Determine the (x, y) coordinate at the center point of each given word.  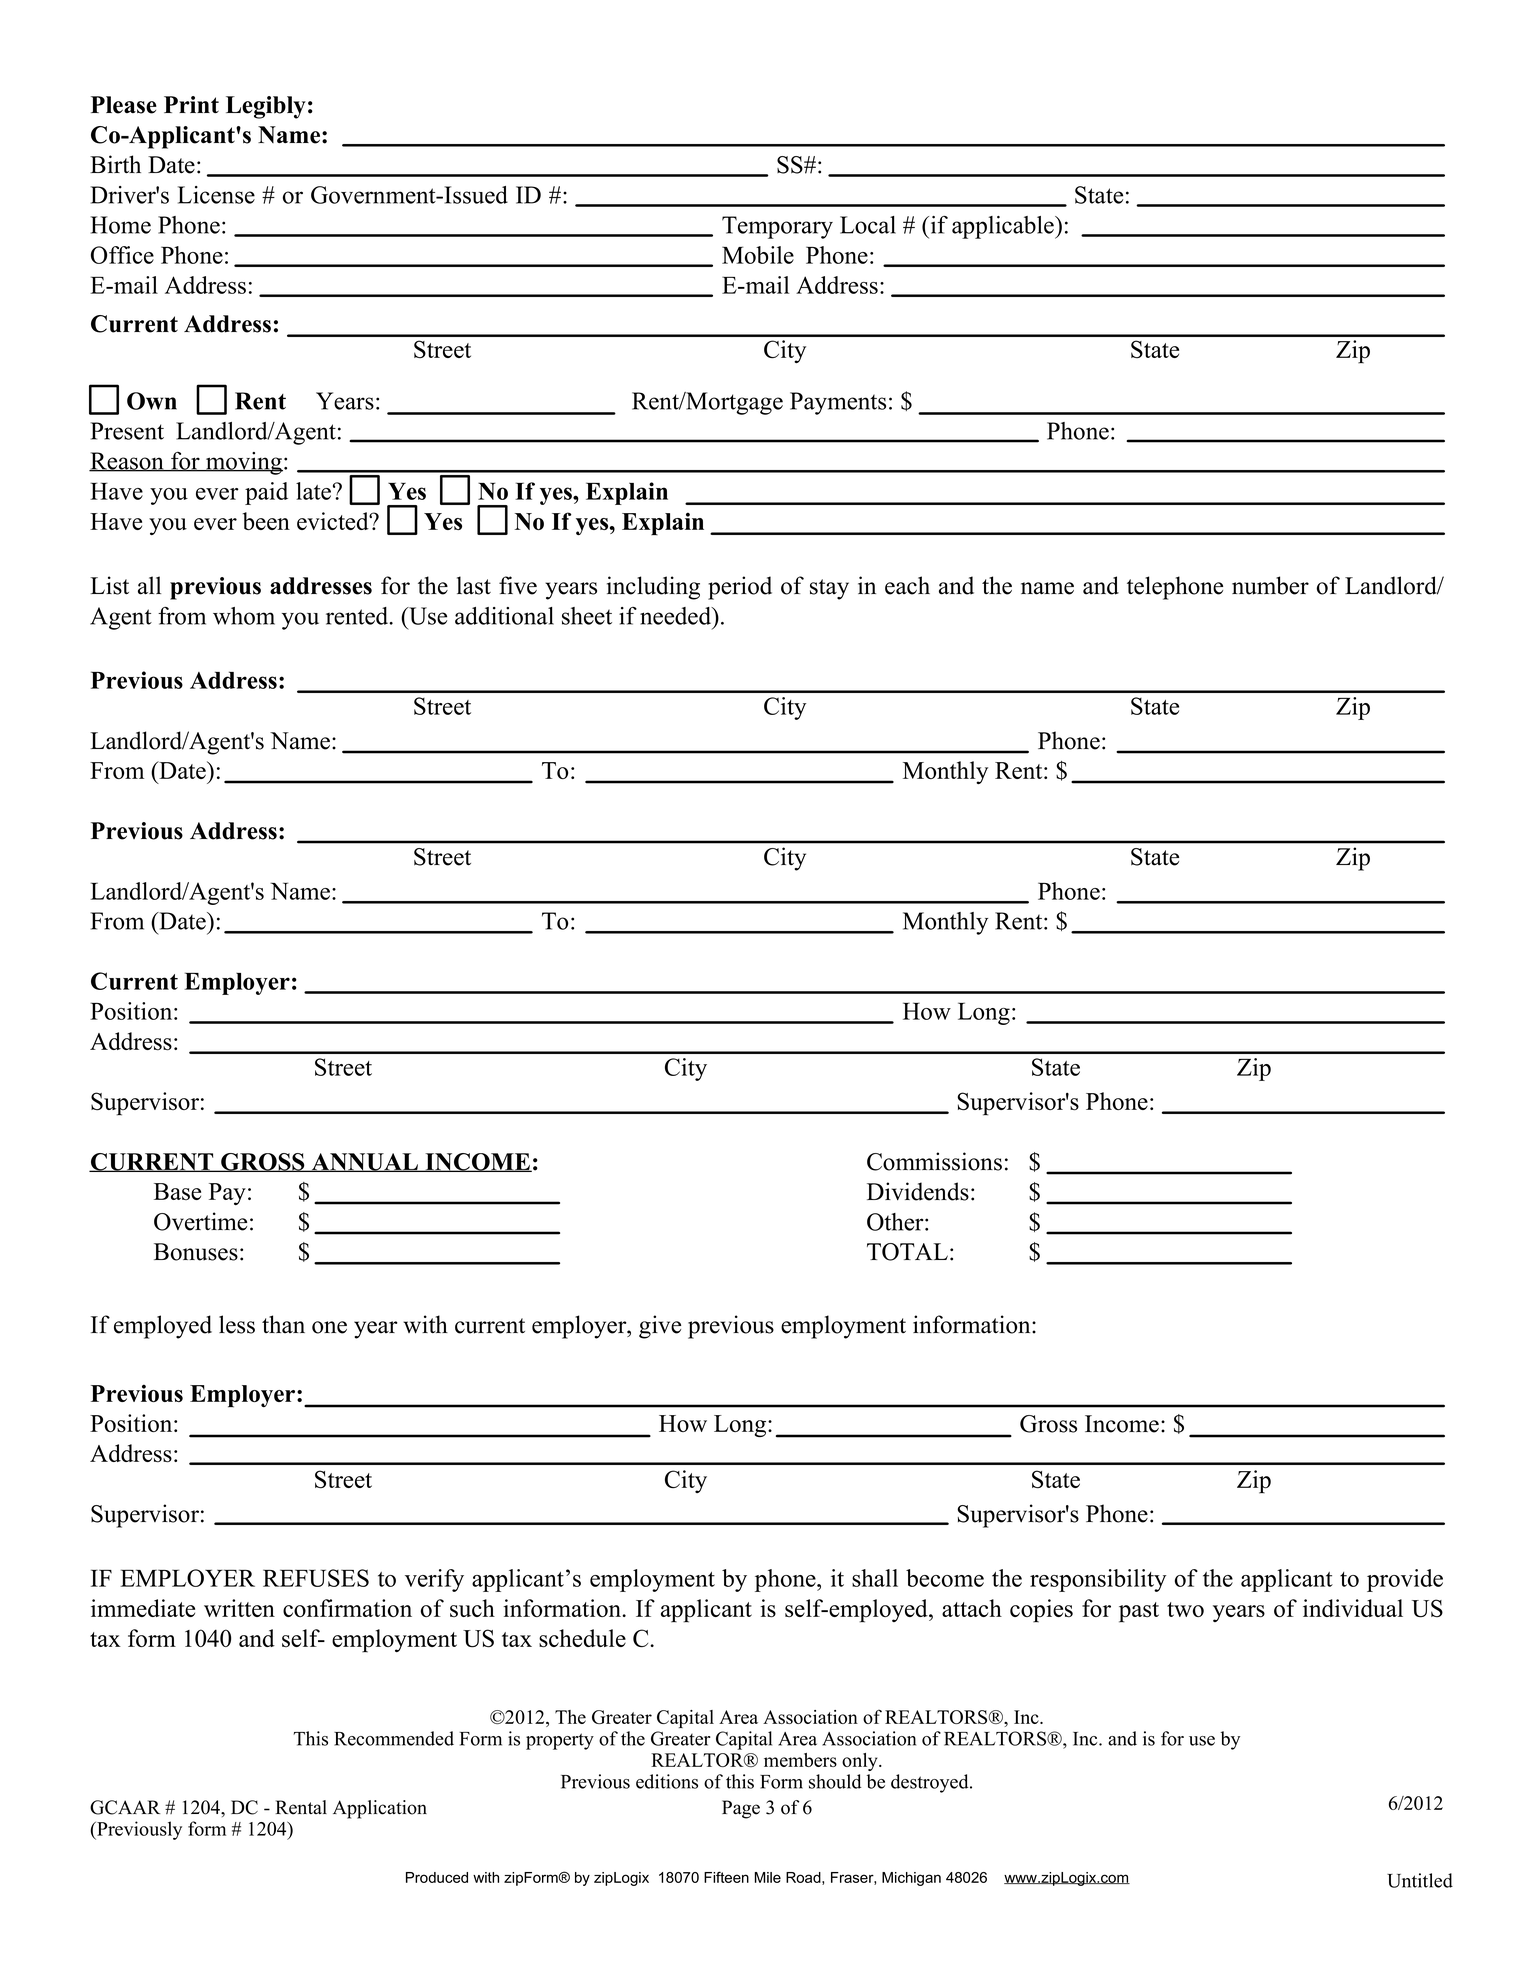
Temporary (777, 227)
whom (244, 616)
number (1270, 585)
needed (677, 616)
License (216, 195)
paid (266, 493)
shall (875, 1578)
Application (380, 1809)
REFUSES (316, 1578)
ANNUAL (365, 1162)
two (1185, 1609)
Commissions (934, 1161)
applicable (1004, 227)
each (907, 585)
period (740, 588)
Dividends (918, 1191)
